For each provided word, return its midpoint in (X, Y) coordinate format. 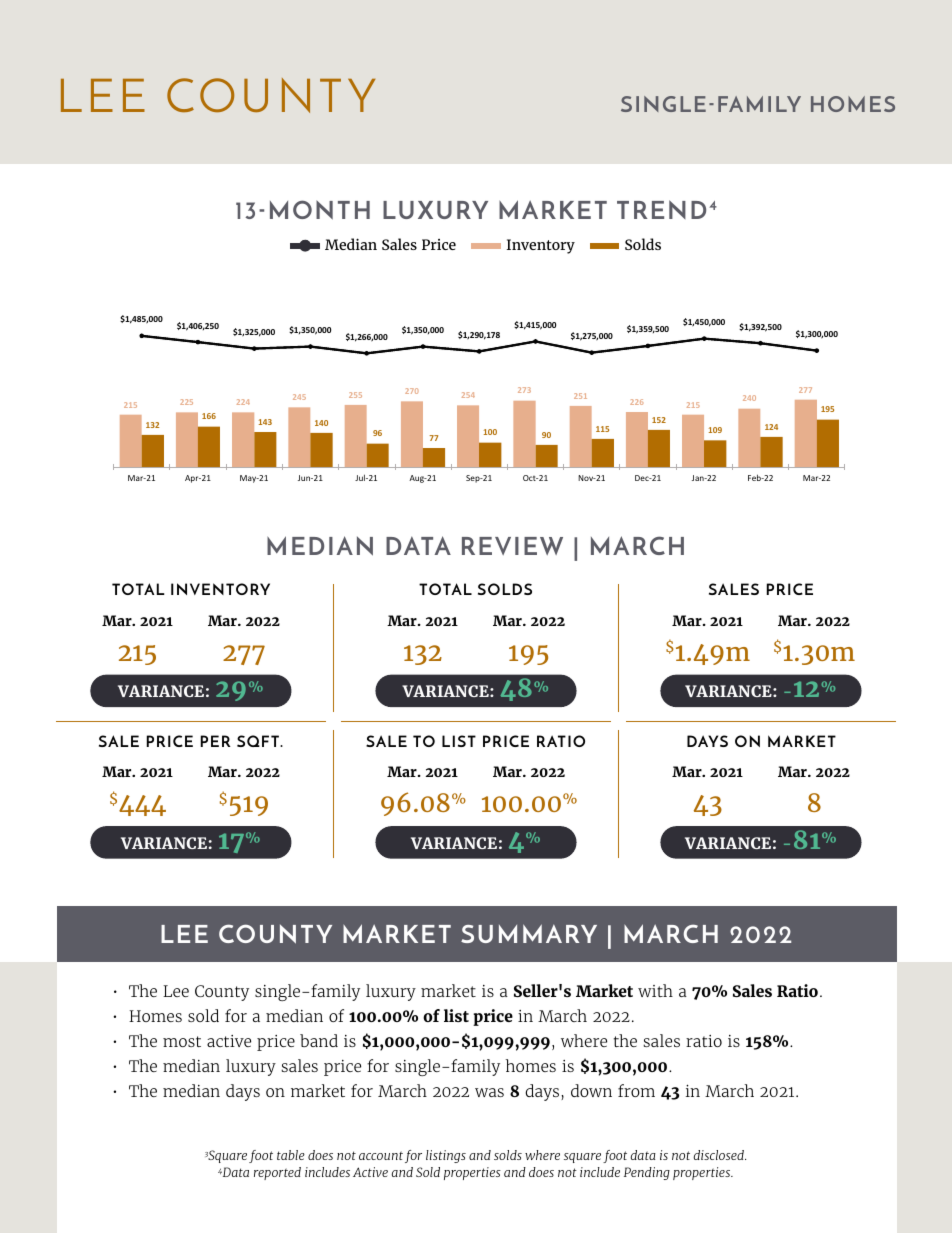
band (319, 1040)
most (182, 1041)
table (291, 1155)
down (591, 1090)
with (655, 990)
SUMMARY (529, 933)
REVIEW (512, 546)
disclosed (719, 1155)
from (636, 1090)
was (489, 1092)
